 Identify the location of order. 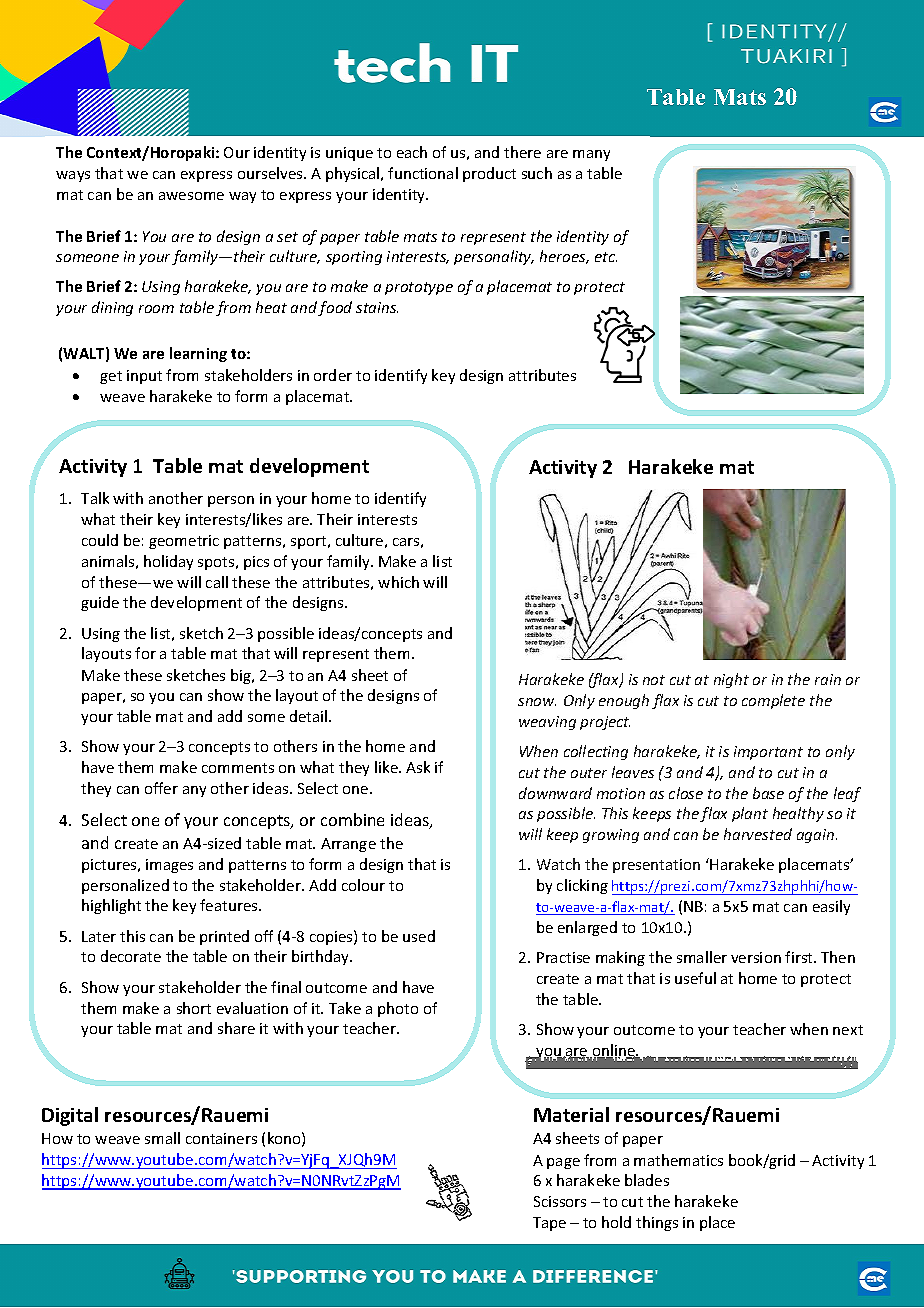
(333, 375).
